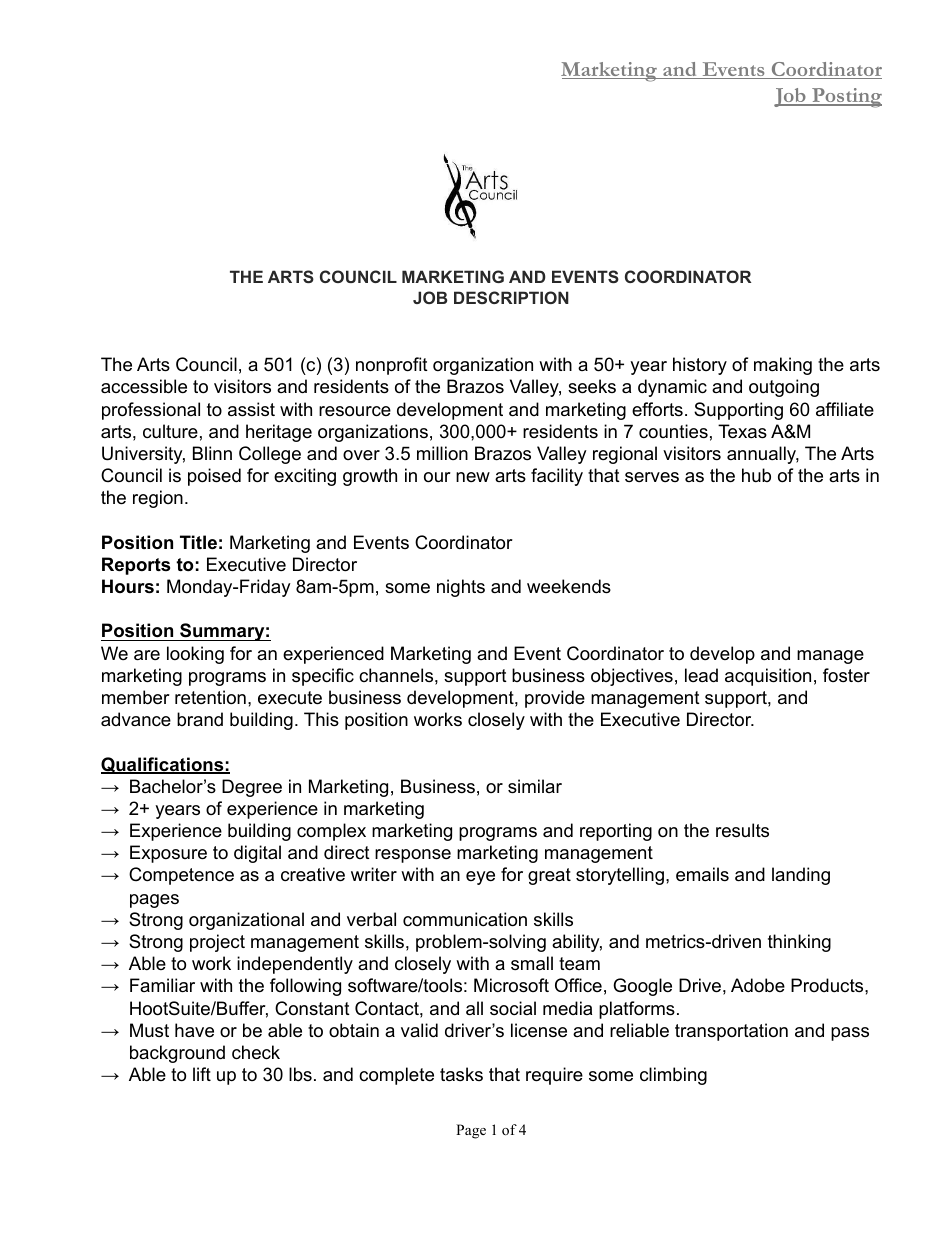 The height and width of the document is (1233, 952). What do you see at coordinates (181, 876) in the document?
I see `Competence` at bounding box center [181, 876].
